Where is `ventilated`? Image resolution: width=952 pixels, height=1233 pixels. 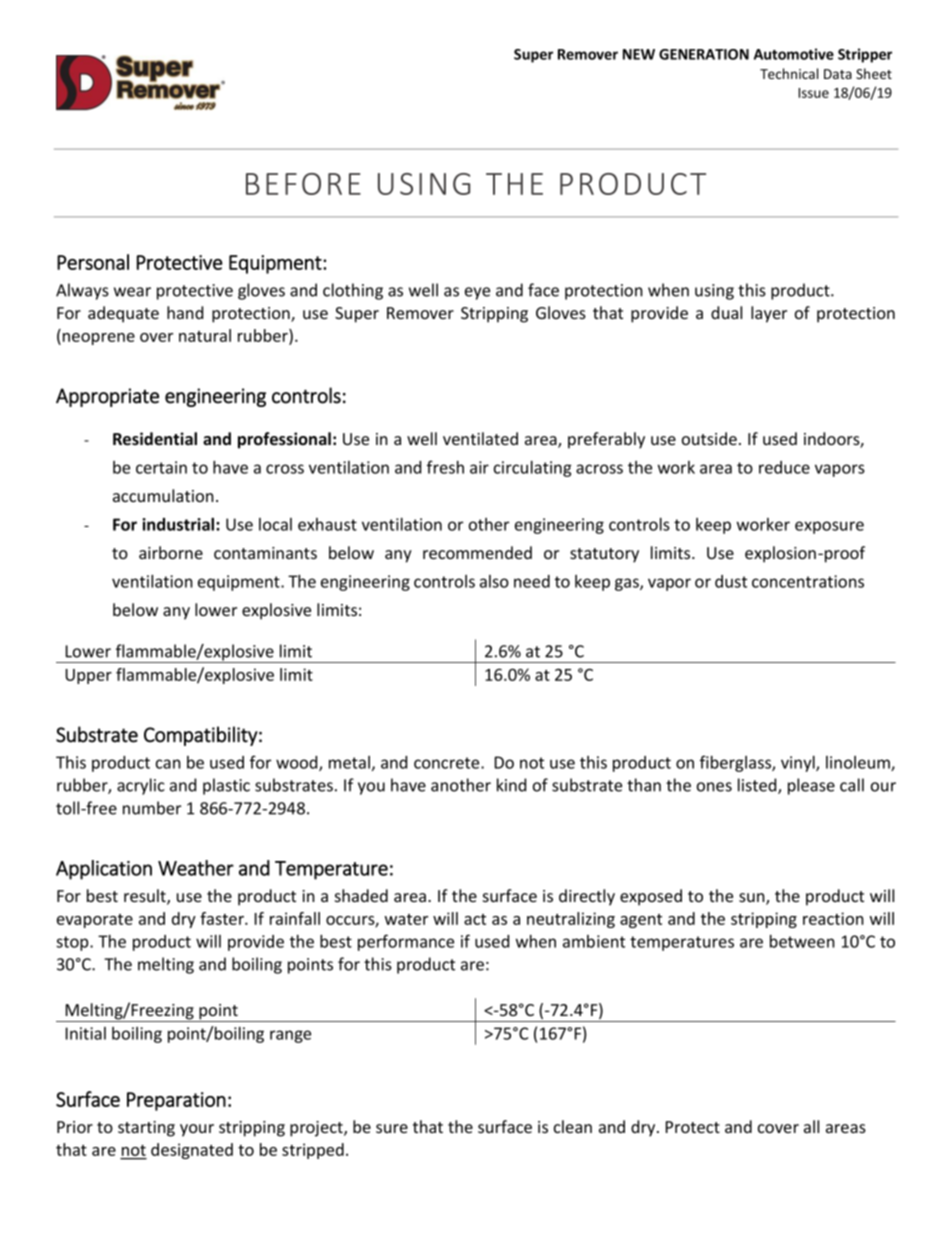 ventilated is located at coordinates (480, 438).
